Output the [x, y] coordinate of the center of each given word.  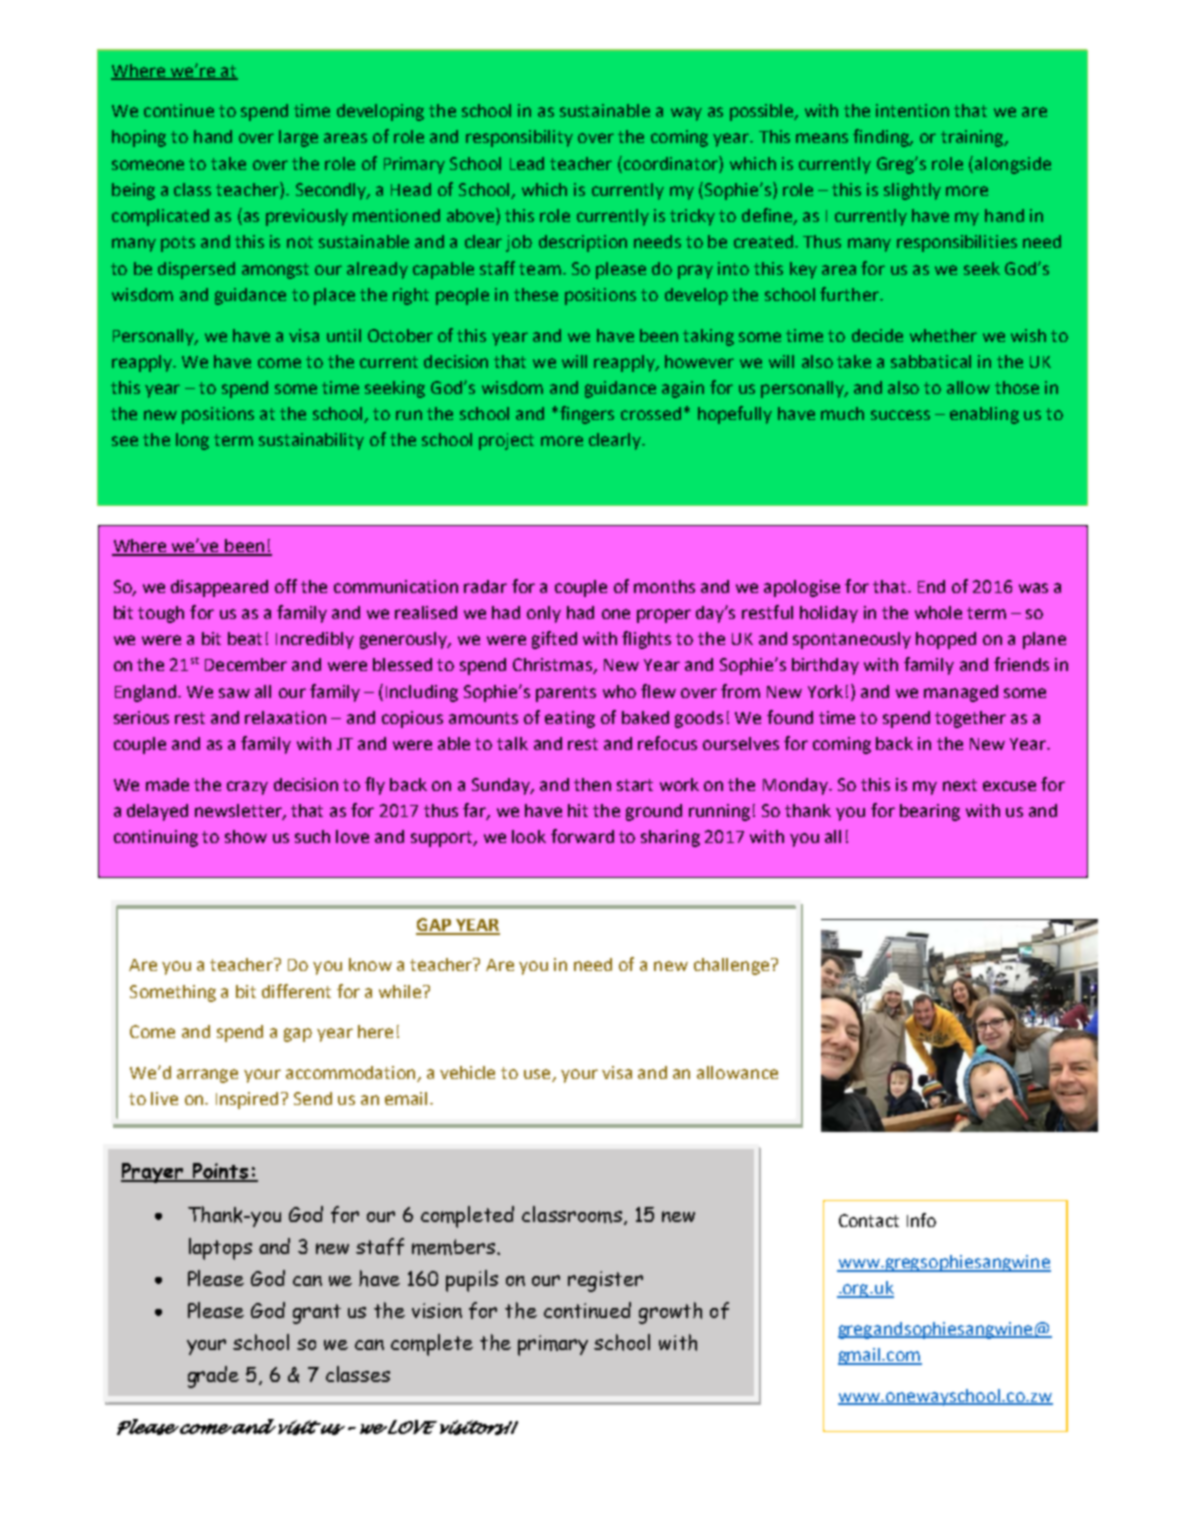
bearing [930, 812]
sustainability [311, 441]
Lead [527, 163]
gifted [554, 640]
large [298, 138]
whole [938, 612]
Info [921, 1220]
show [246, 836]
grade [213, 1377]
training [973, 138]
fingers [587, 415]
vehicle [467, 1072]
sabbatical [931, 361]
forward [582, 836]
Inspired [247, 1100]
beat [245, 638]
